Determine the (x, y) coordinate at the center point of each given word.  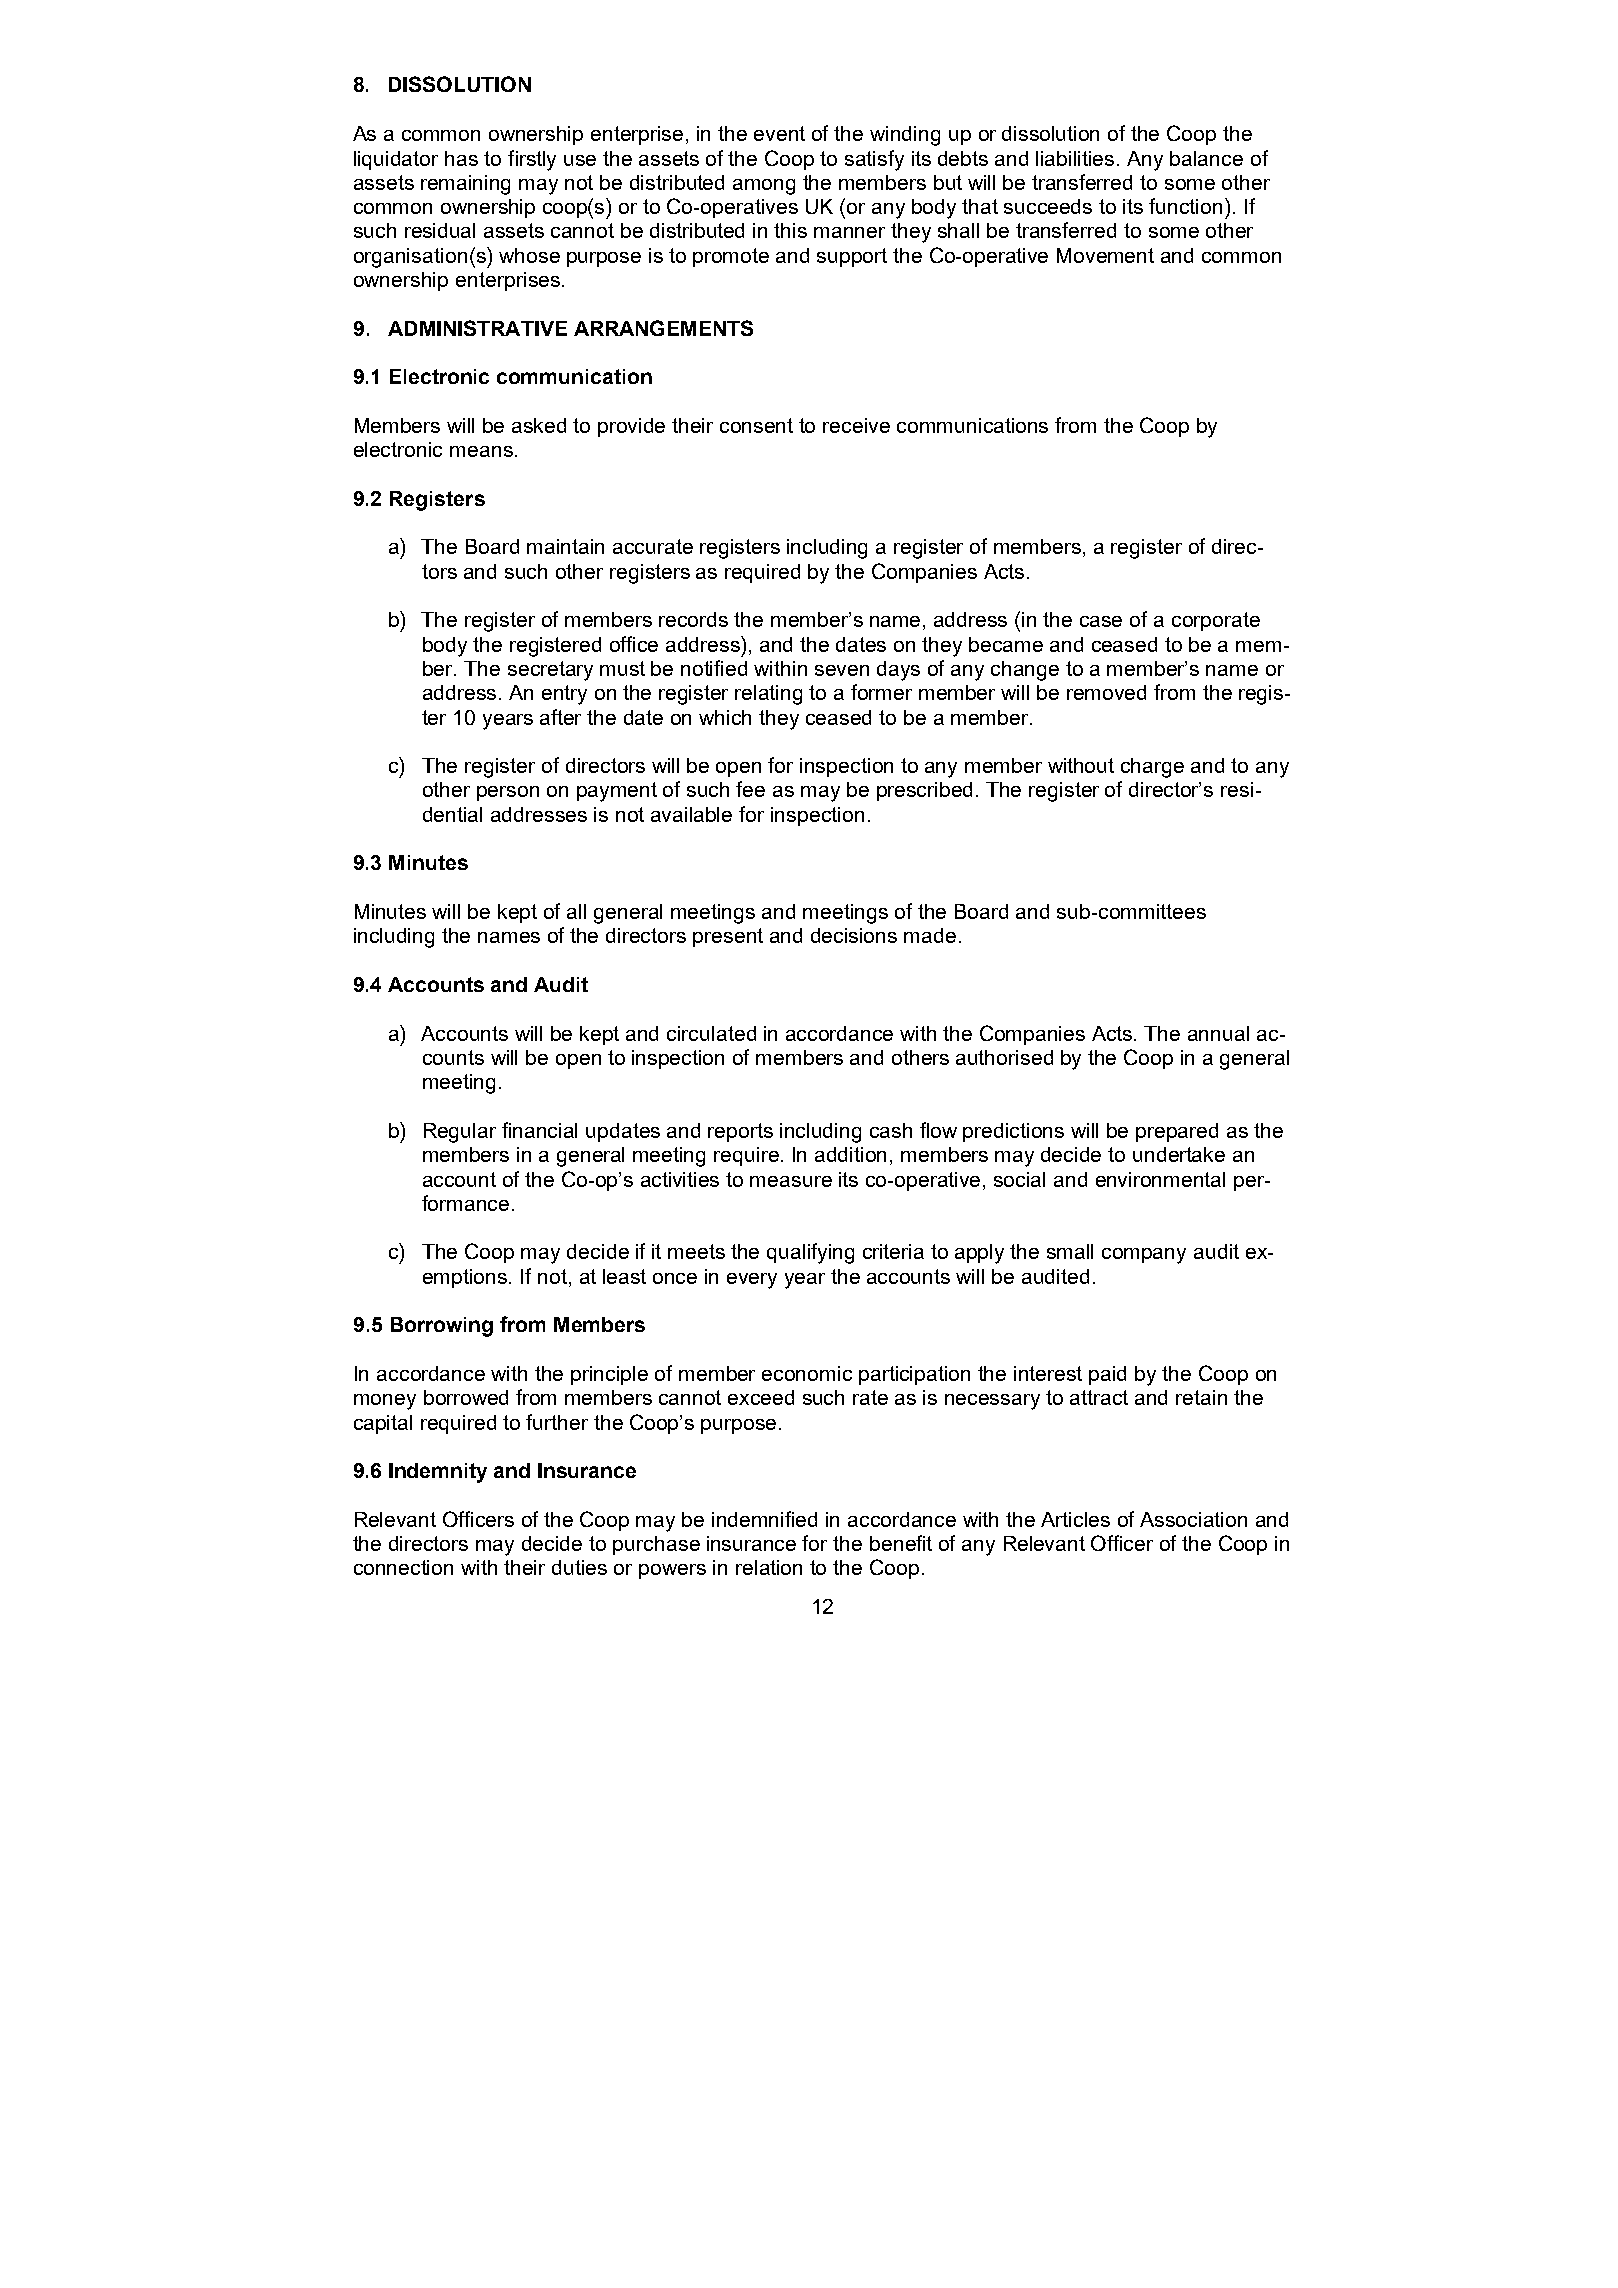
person (508, 793)
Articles (1075, 1519)
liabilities (1075, 158)
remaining (465, 185)
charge (1152, 768)
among (764, 187)
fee (750, 789)
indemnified (764, 1519)
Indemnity (438, 1473)
